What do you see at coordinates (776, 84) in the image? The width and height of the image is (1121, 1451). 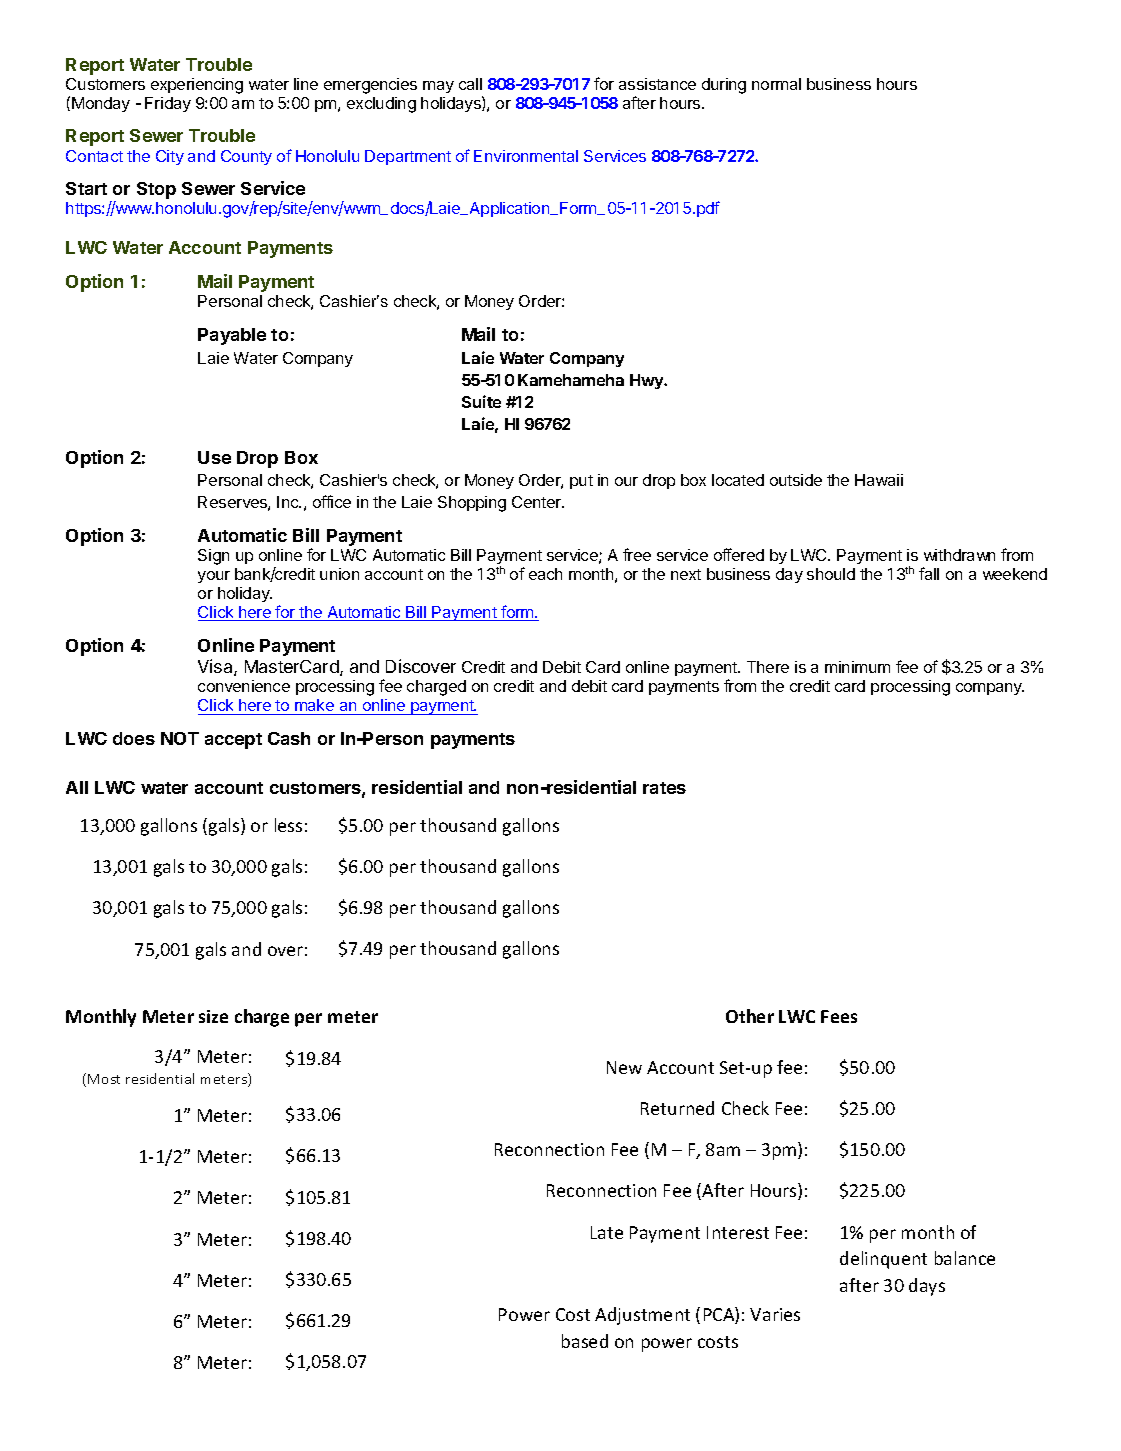 I see `normal` at bounding box center [776, 84].
